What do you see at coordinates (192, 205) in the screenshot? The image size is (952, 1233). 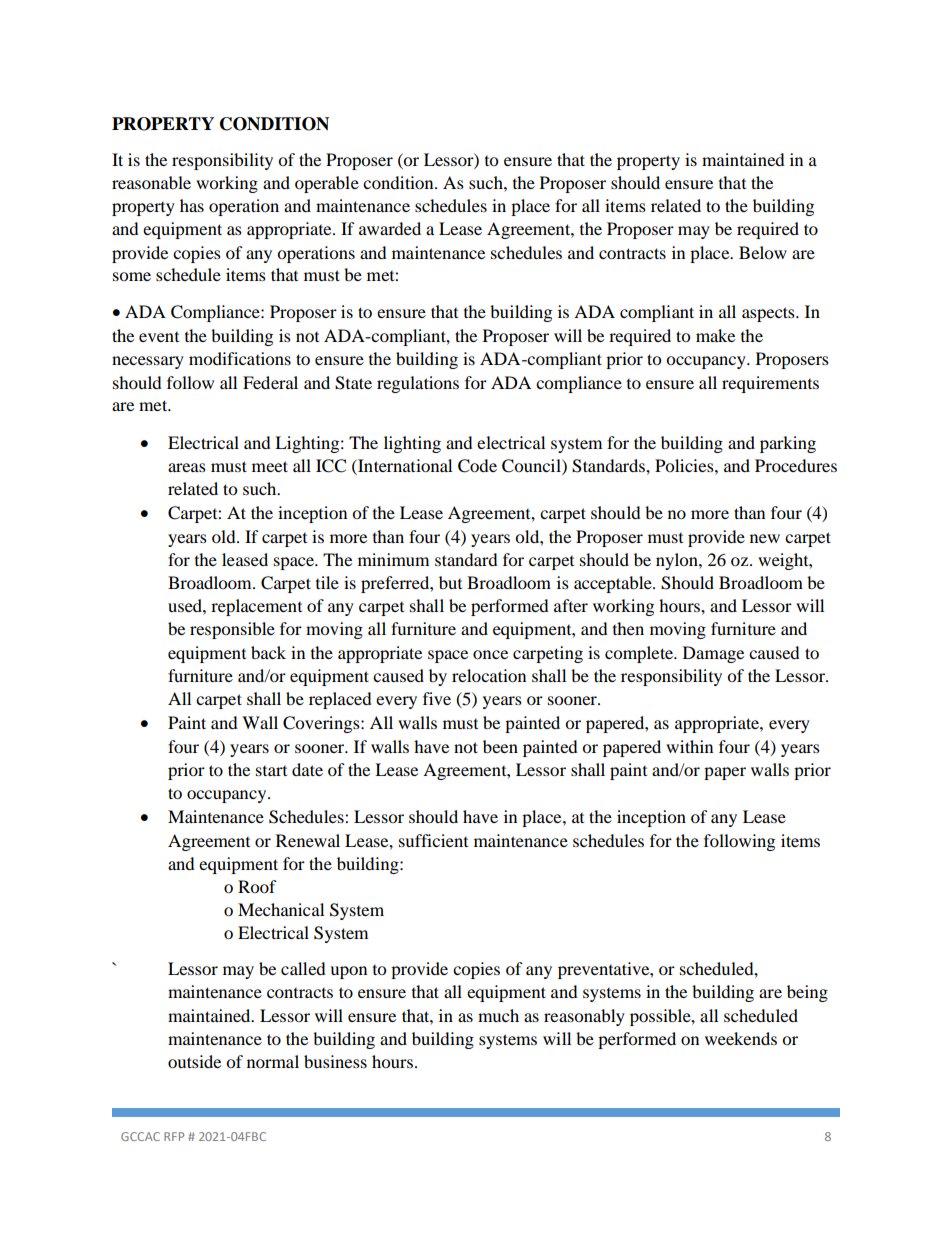 I see `has` at bounding box center [192, 205].
